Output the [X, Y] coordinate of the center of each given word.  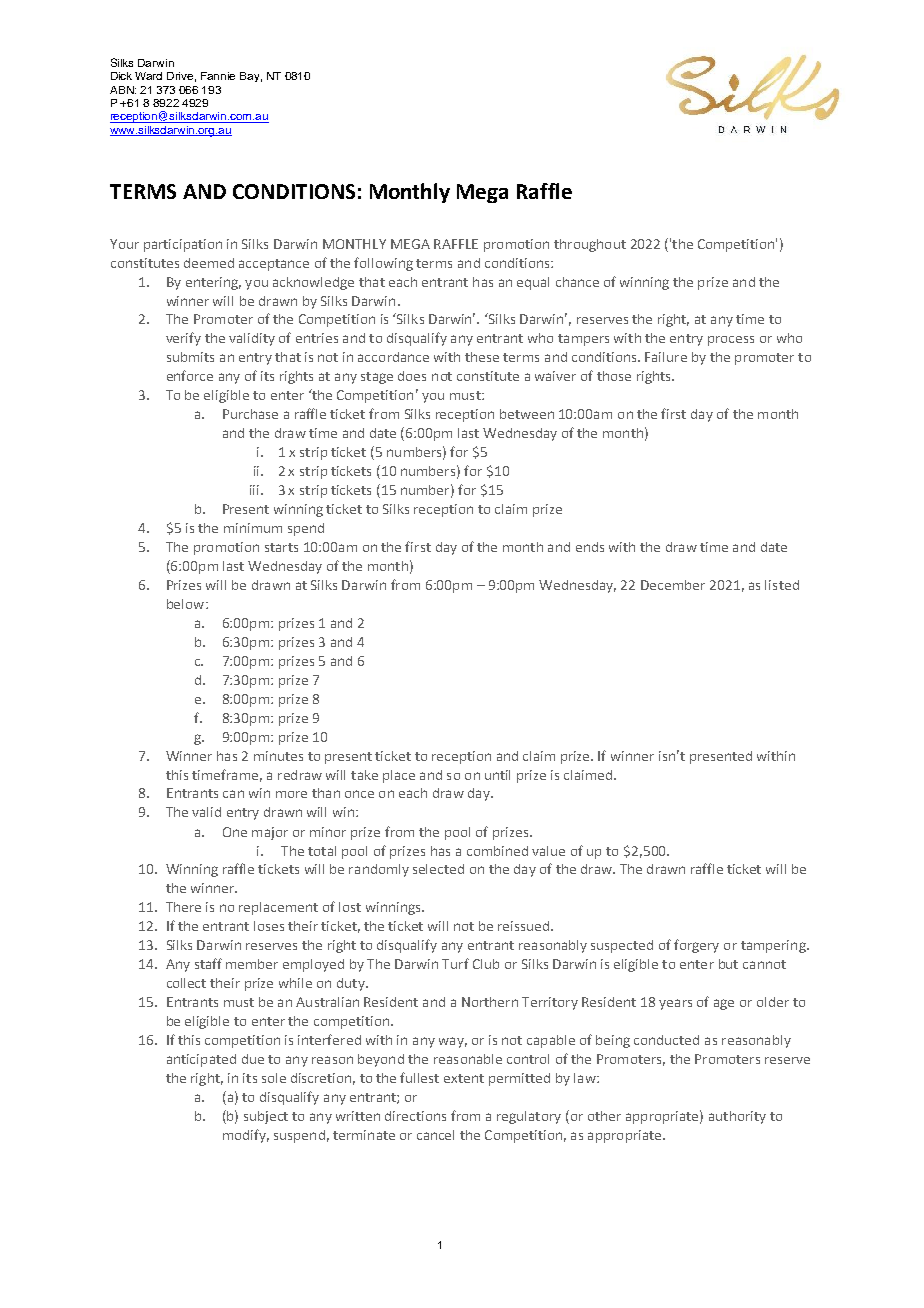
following [383, 264]
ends [590, 547]
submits [190, 357]
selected [438, 869]
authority [737, 1117]
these [482, 357]
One [235, 832]
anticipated [201, 1060]
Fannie [218, 76]
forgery [696, 946]
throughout [590, 245]
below [187, 604]
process [731, 341]
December [673, 585]
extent [464, 1078]
